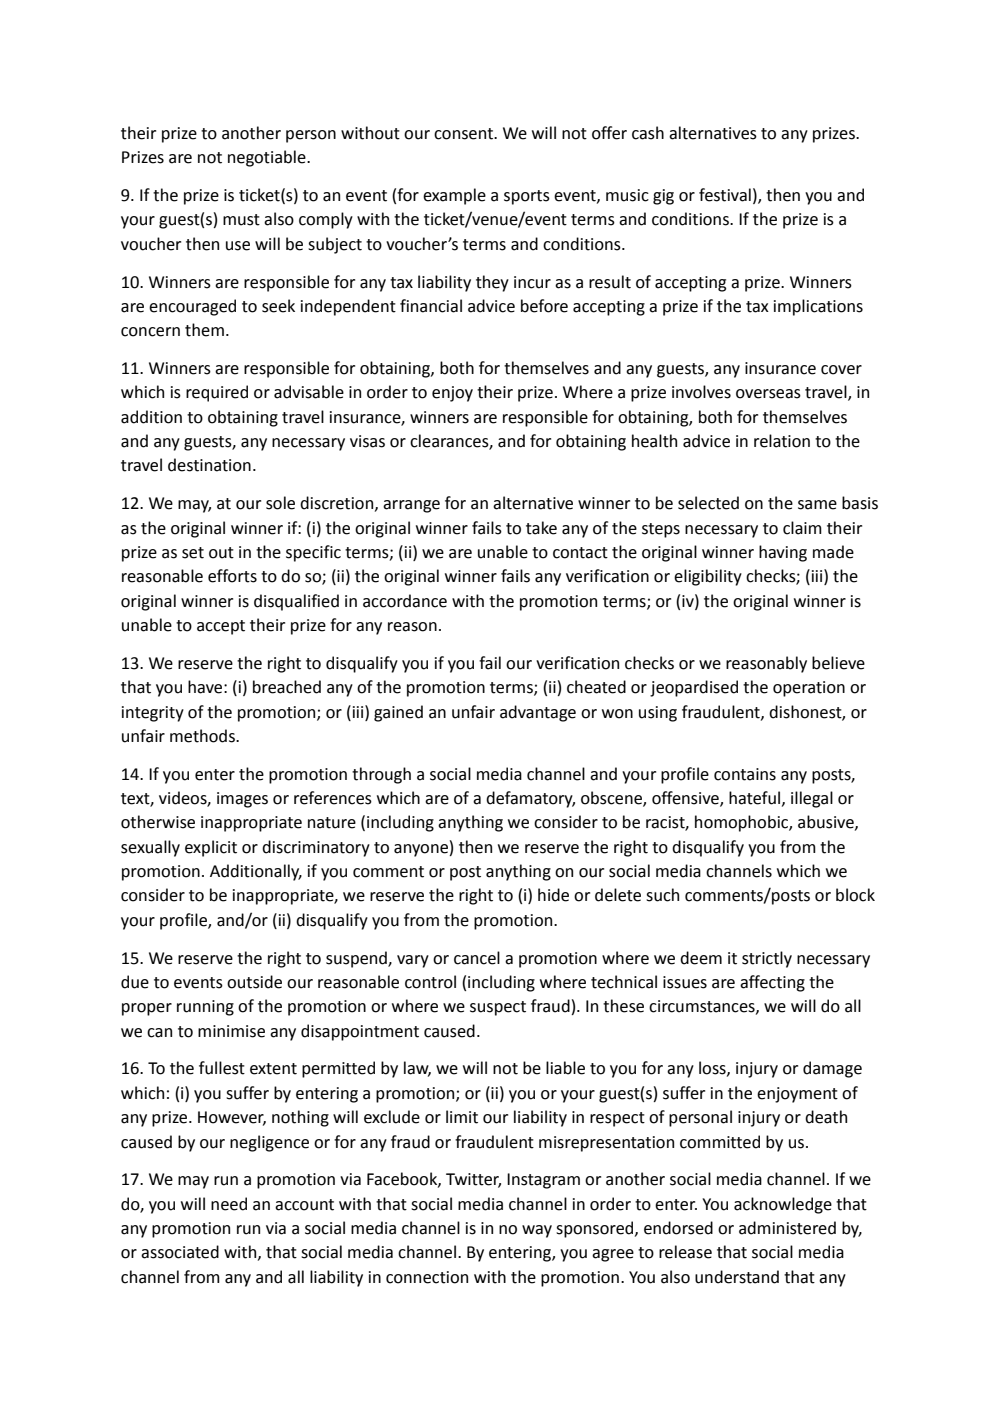 This screenshot has width=1001, height=1415. Describe the element at coordinates (541, 528) in the screenshot. I see `take` at that location.
